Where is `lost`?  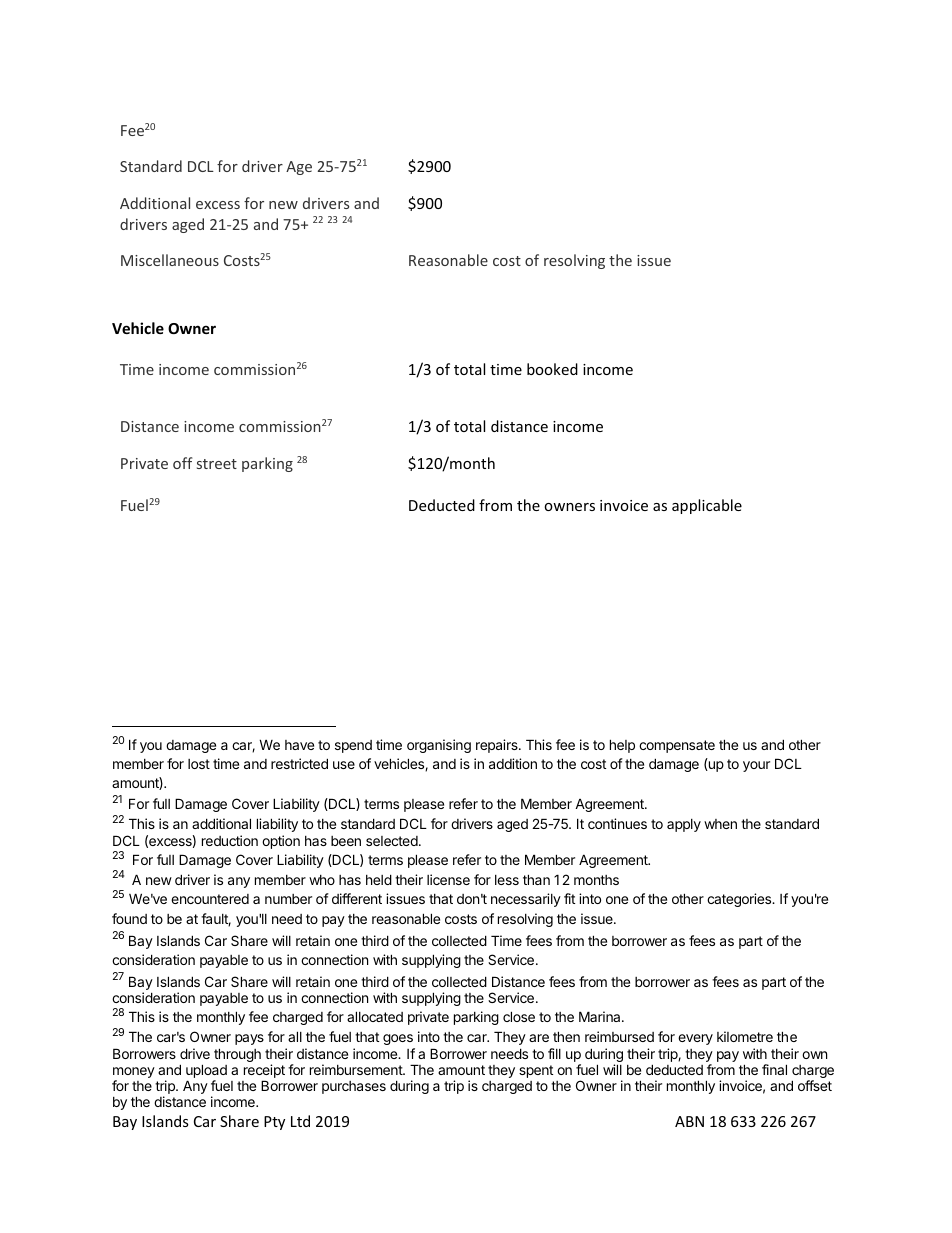
lost is located at coordinates (199, 764).
